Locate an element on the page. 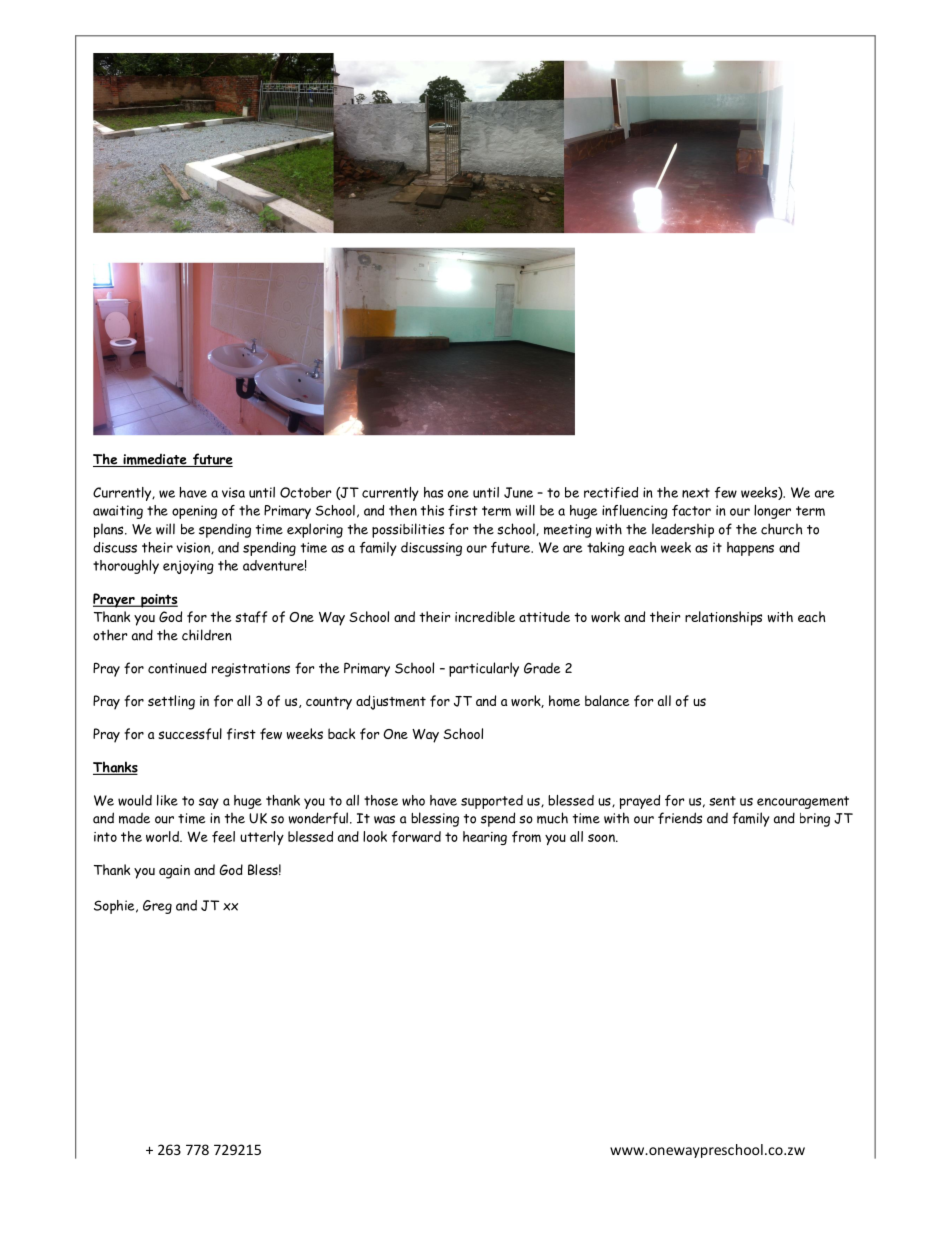 Image resolution: width=952 pixels, height=1233 pixels. next is located at coordinates (696, 493).
